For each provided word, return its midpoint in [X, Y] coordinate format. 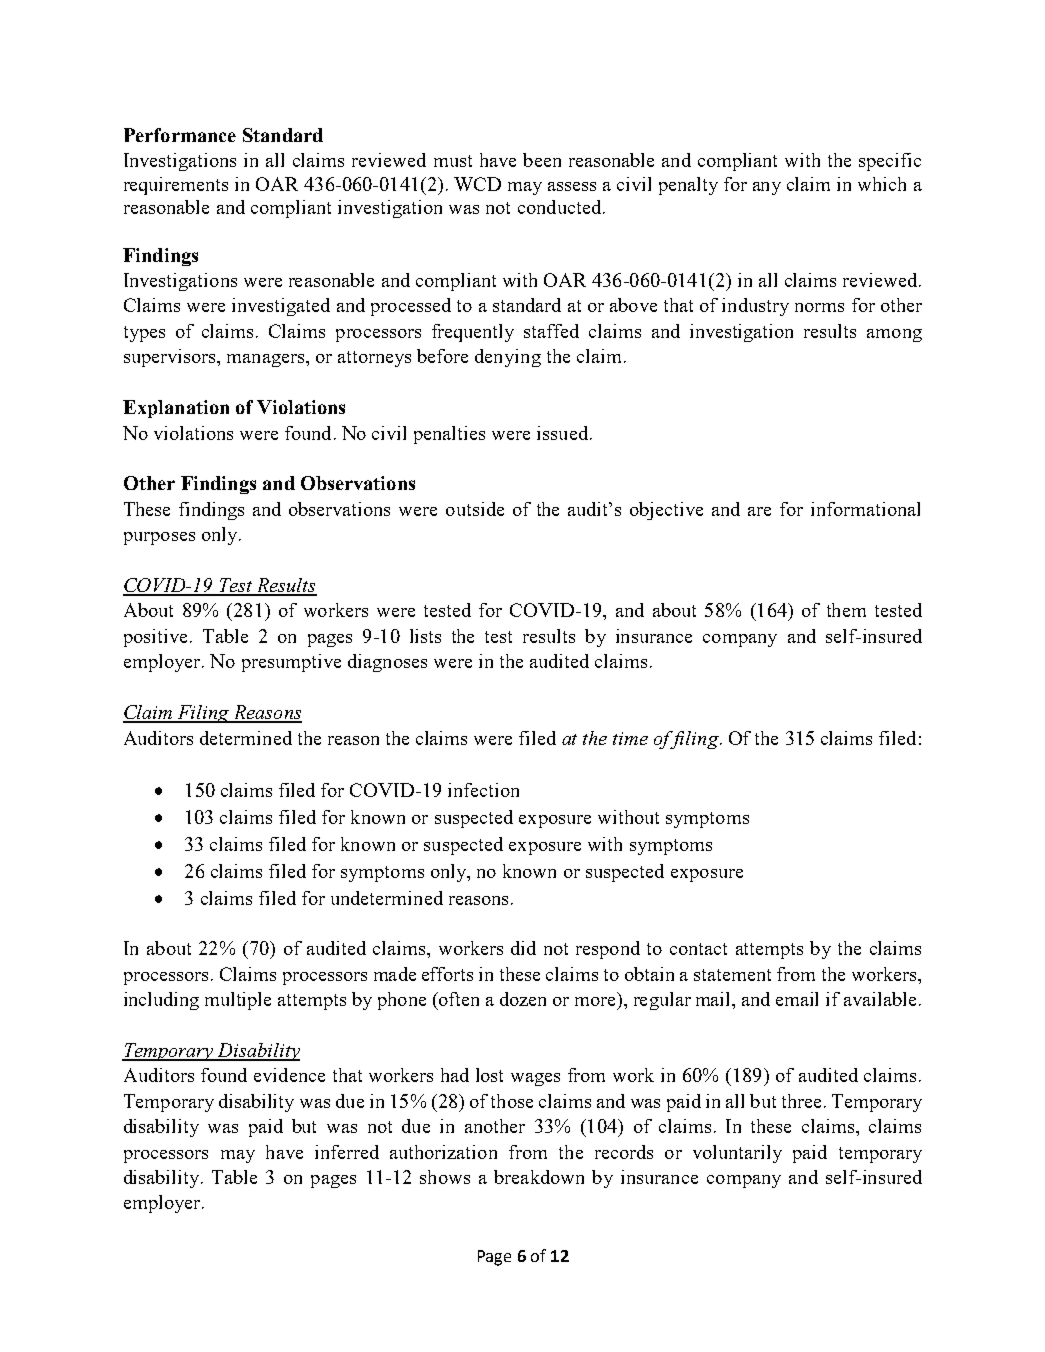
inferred [347, 1152]
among [894, 335]
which [882, 184]
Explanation [176, 409]
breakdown [539, 1177]
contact [698, 949]
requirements [176, 186]
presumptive [291, 663]
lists [425, 636]
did [523, 948]
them [846, 610]
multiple [238, 1001]
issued [562, 433]
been [542, 160]
